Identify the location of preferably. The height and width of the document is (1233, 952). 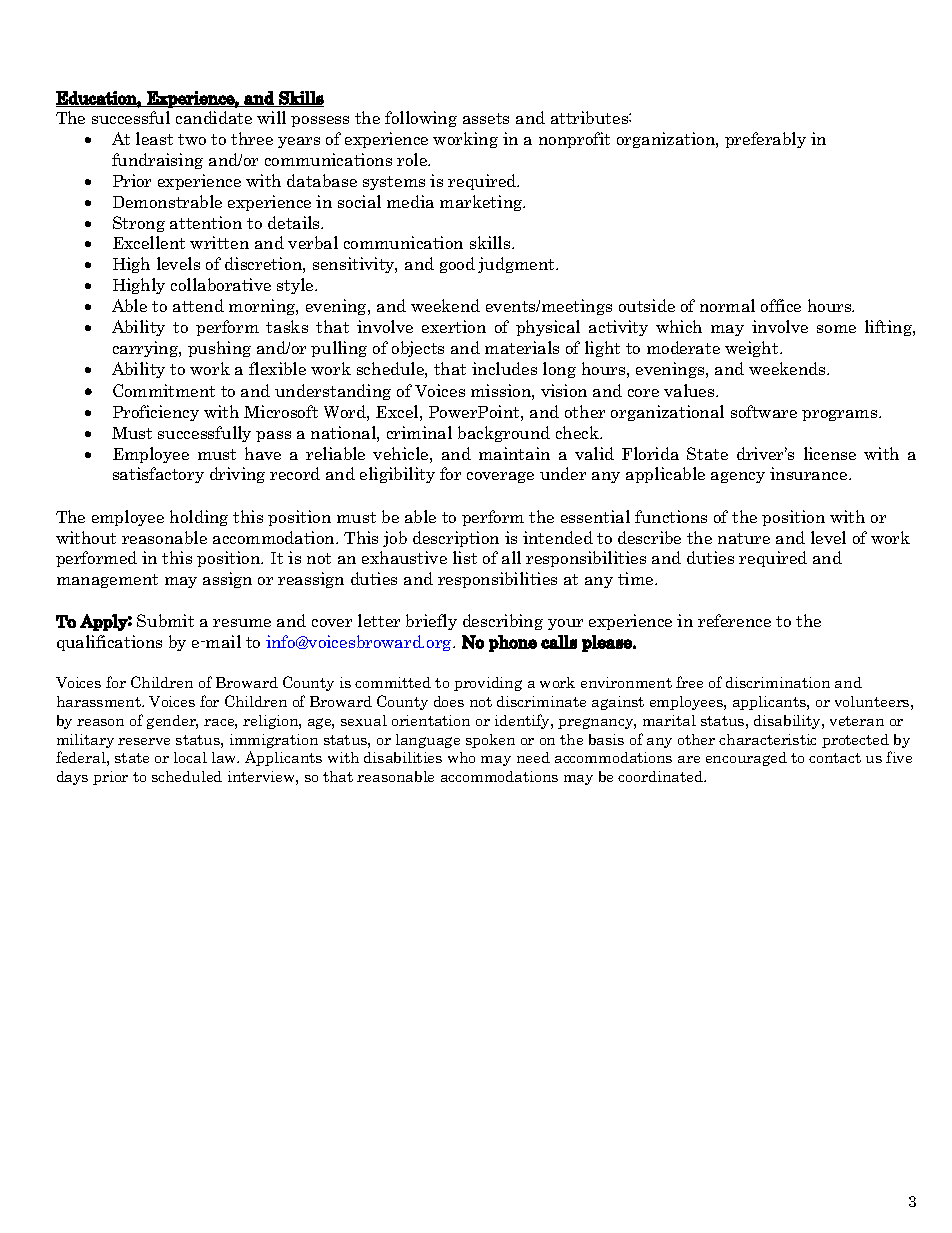
(765, 140).
